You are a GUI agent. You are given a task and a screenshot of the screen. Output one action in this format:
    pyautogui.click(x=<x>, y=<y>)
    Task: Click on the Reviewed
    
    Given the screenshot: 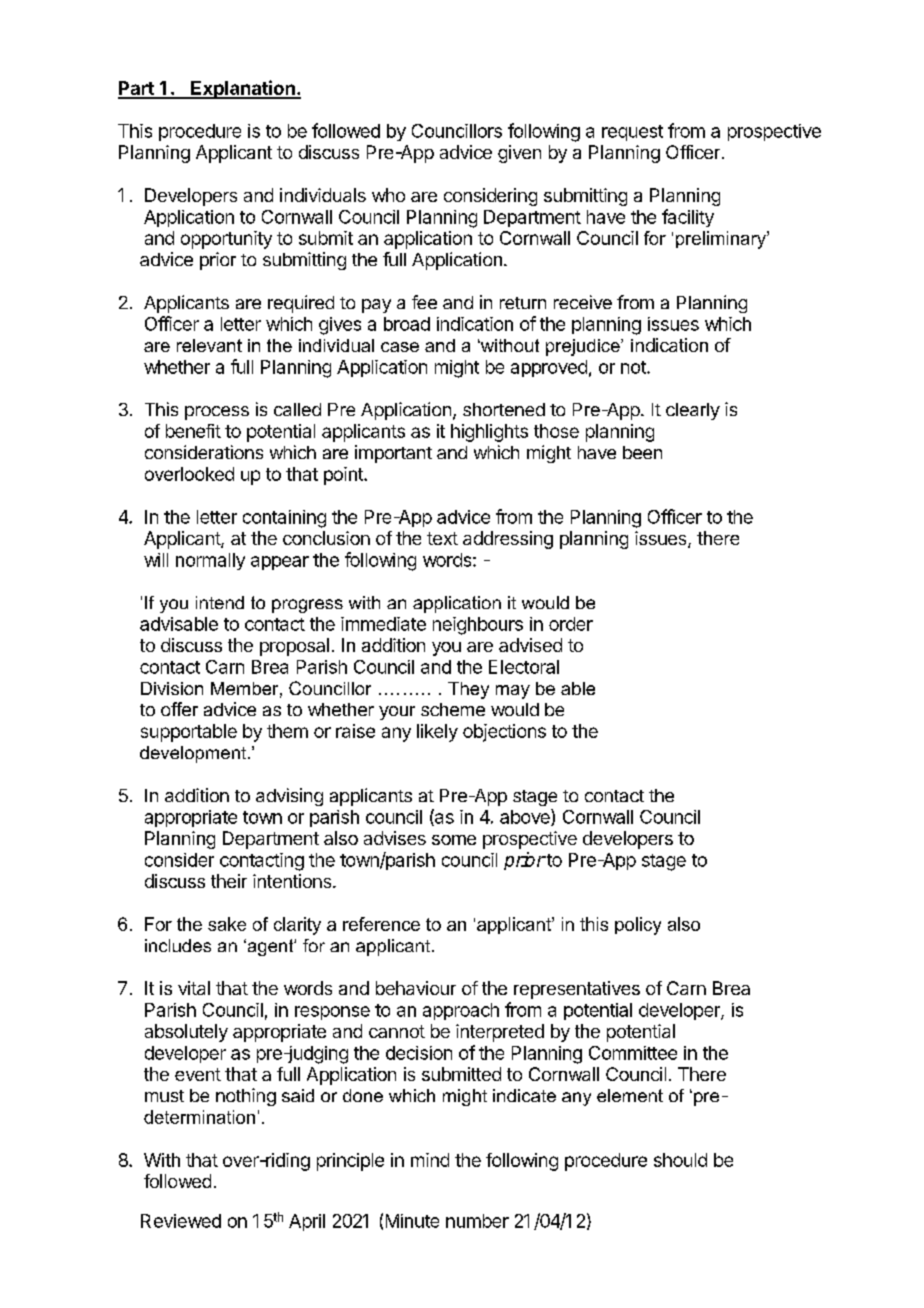 What is the action you would take?
    pyautogui.click(x=181, y=1221)
